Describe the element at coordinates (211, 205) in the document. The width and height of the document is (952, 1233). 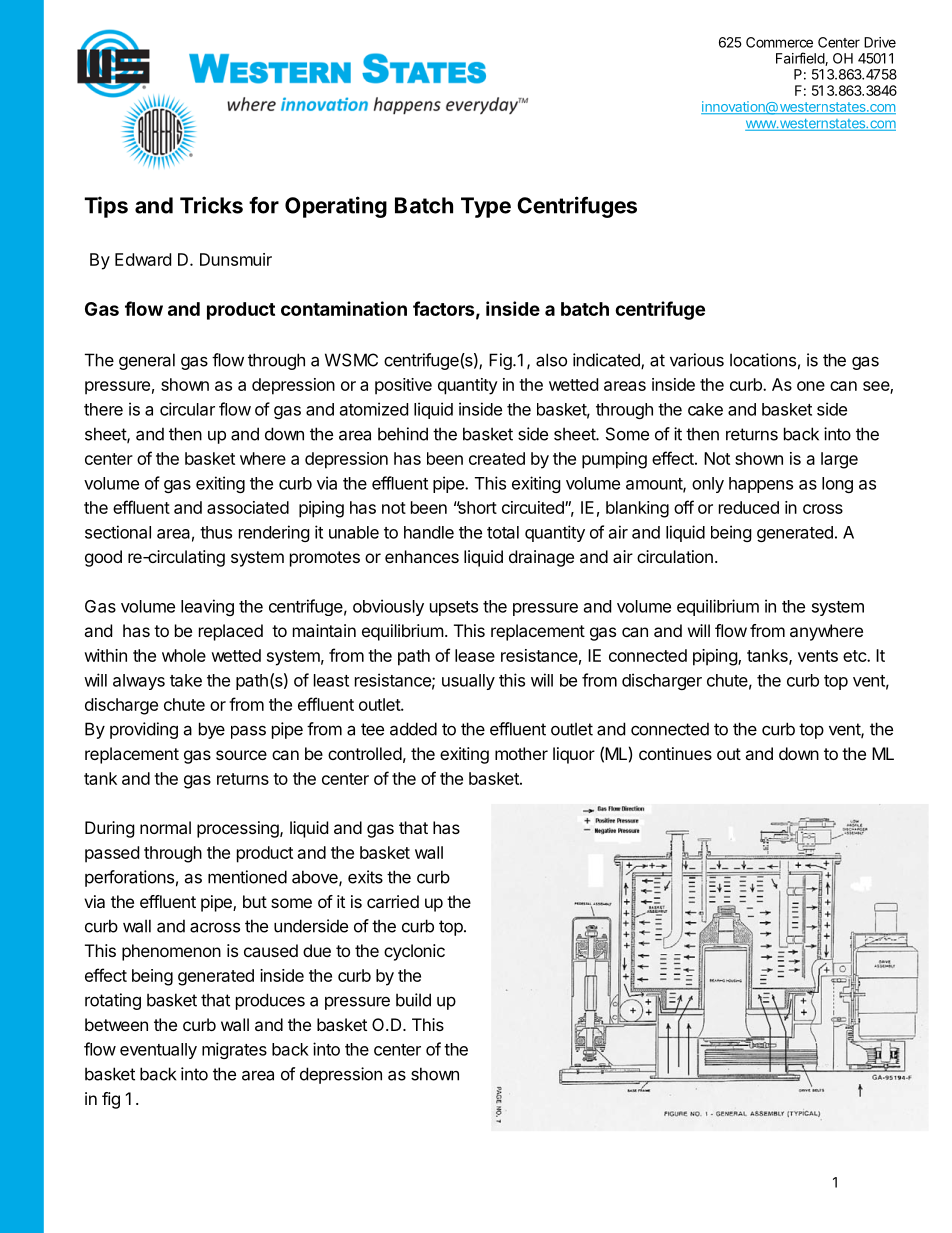
I see `Tricks` at that location.
